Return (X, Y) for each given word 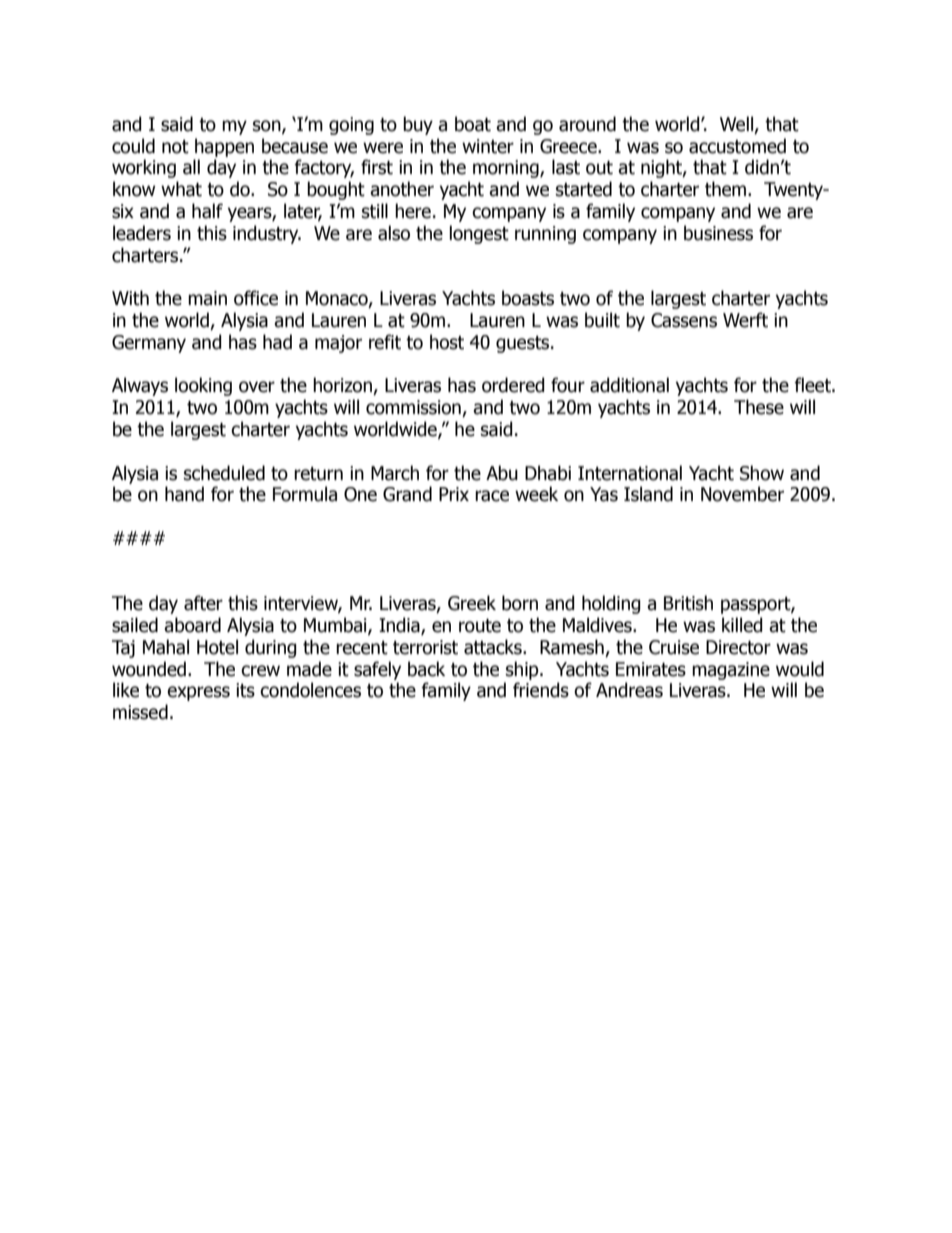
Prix (454, 494)
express (198, 693)
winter (488, 146)
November (742, 494)
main (207, 298)
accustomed (737, 146)
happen (224, 147)
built (602, 320)
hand (184, 494)
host (447, 342)
